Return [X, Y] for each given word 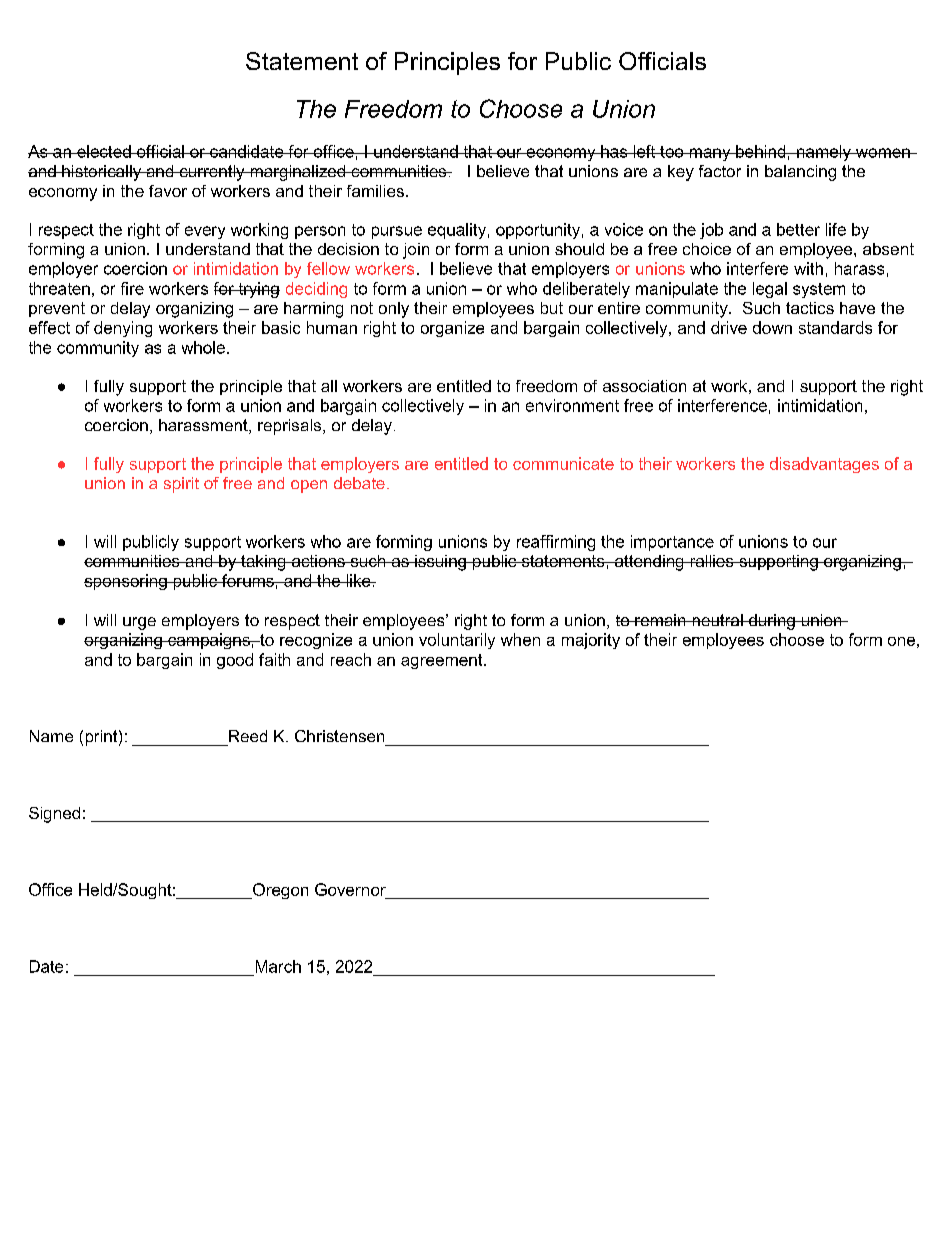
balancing [800, 173]
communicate [563, 463]
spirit [181, 485]
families [375, 191]
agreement [443, 661]
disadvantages [824, 465]
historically [102, 173]
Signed [54, 815]
